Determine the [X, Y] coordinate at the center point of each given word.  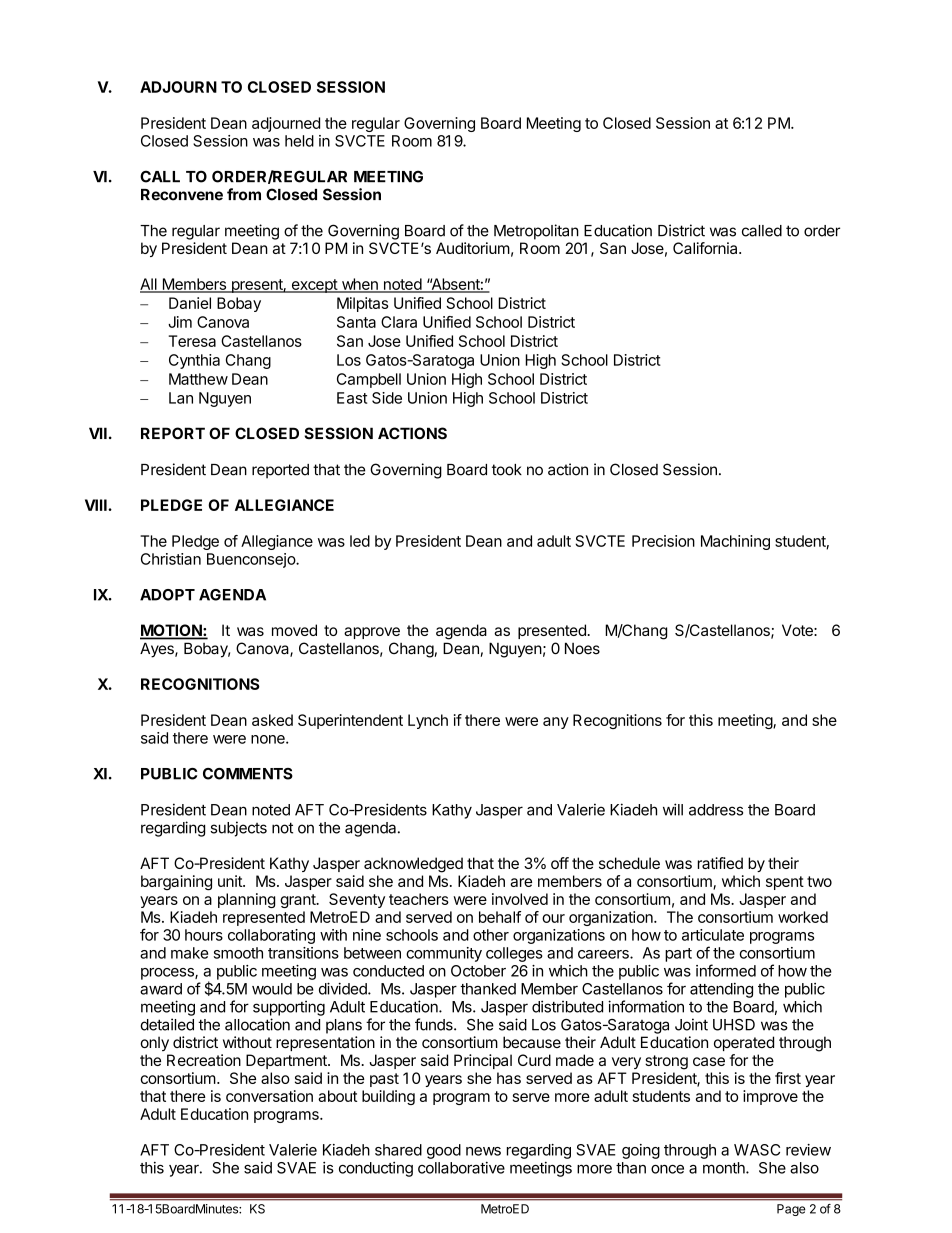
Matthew [198, 379]
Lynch [428, 721]
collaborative [461, 1168]
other [491, 935]
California [706, 248]
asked [272, 720]
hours [204, 935]
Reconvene [182, 195]
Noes [582, 648]
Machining [735, 542]
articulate [713, 935]
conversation [269, 1096]
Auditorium [473, 248]
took [507, 470]
